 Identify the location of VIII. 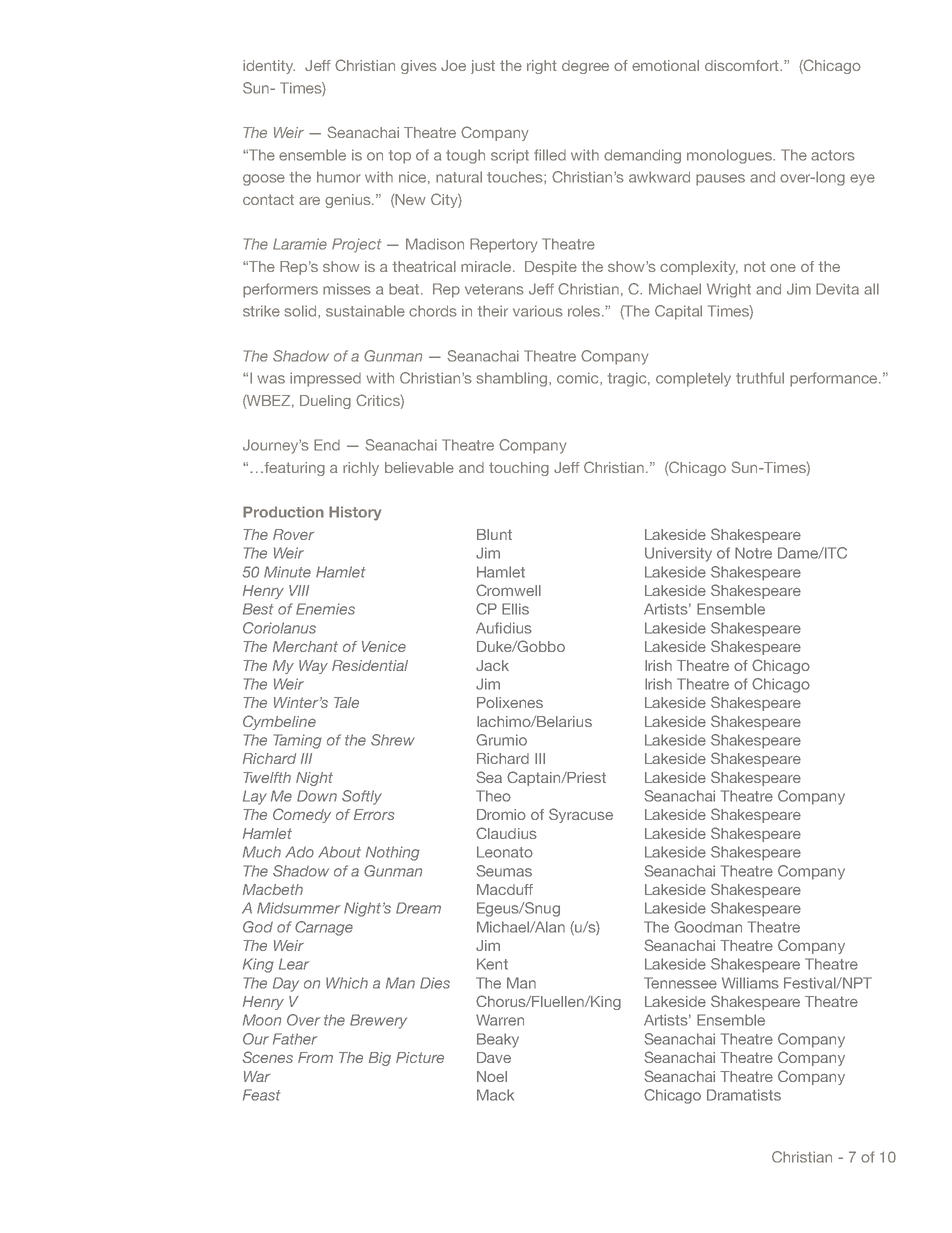
(299, 590).
